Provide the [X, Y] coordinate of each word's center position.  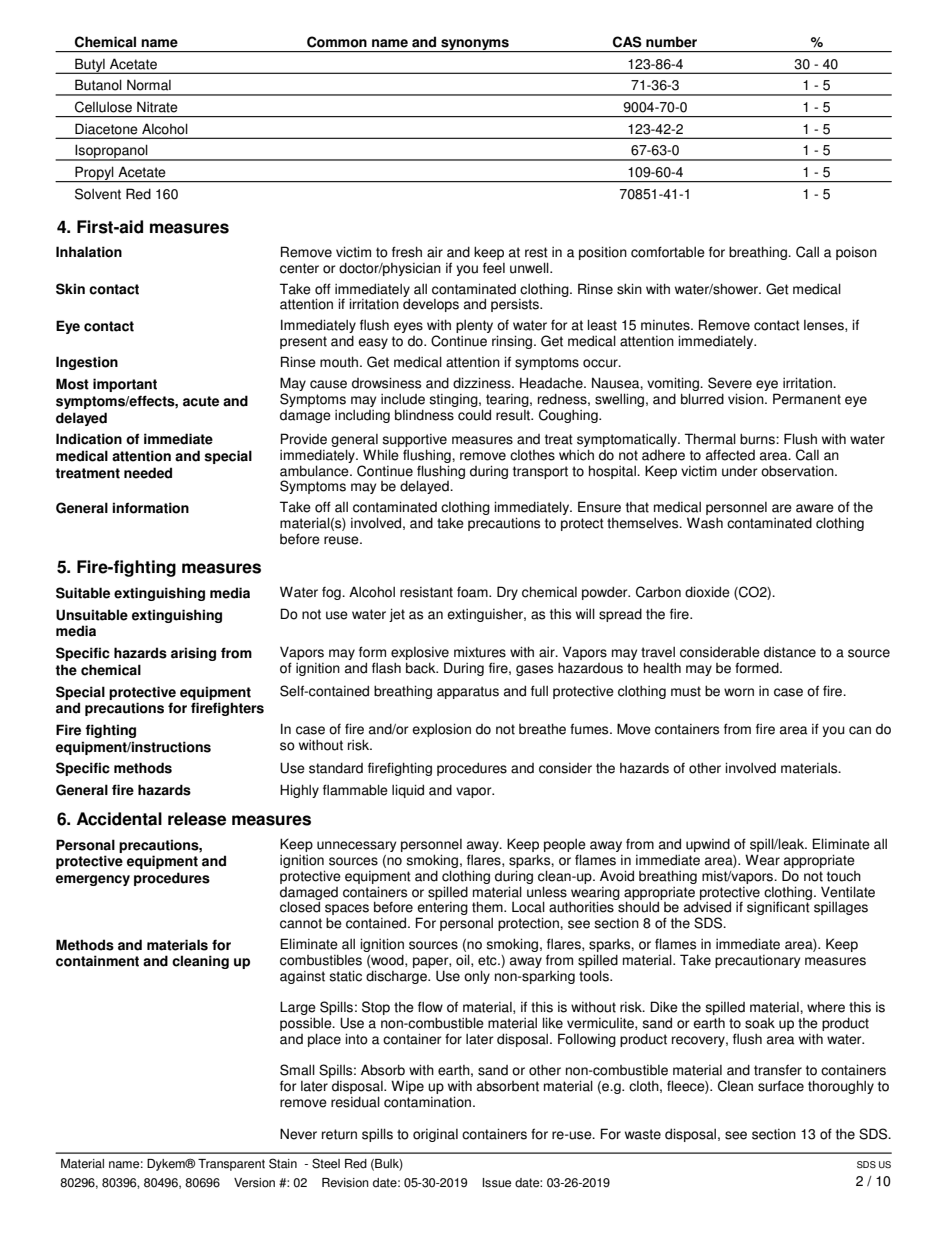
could [474, 415]
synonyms [475, 45]
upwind [708, 845]
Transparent [231, 1165]
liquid [408, 791]
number [671, 42]
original [435, 1135]
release [197, 819]
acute [201, 401]
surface [781, 1086]
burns [758, 439]
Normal [149, 85]
